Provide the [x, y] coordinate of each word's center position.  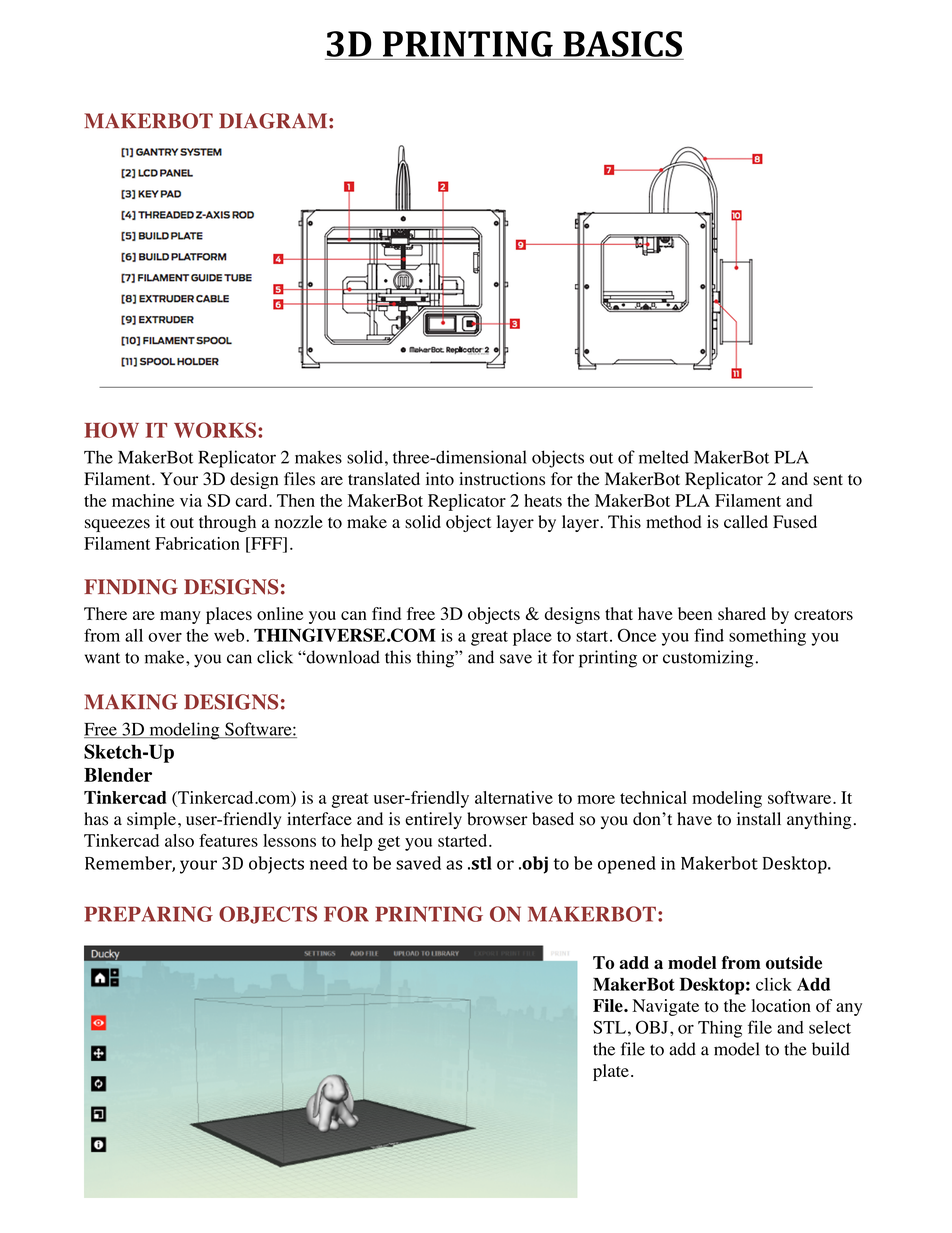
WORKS [215, 430]
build [831, 1049]
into [440, 479]
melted [664, 457]
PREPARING [149, 914]
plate [611, 1072]
